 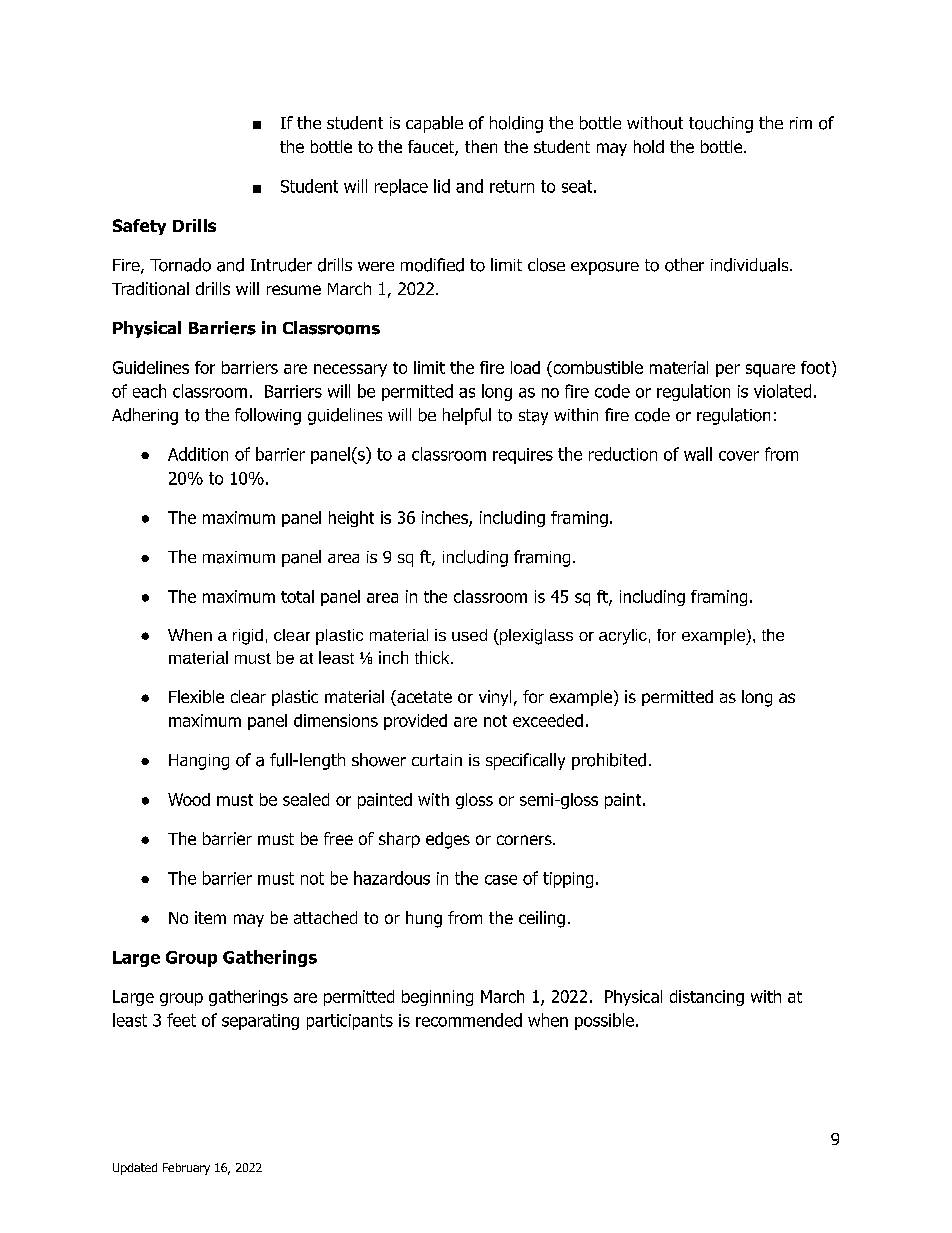 I want to click on touching, so click(x=721, y=124).
